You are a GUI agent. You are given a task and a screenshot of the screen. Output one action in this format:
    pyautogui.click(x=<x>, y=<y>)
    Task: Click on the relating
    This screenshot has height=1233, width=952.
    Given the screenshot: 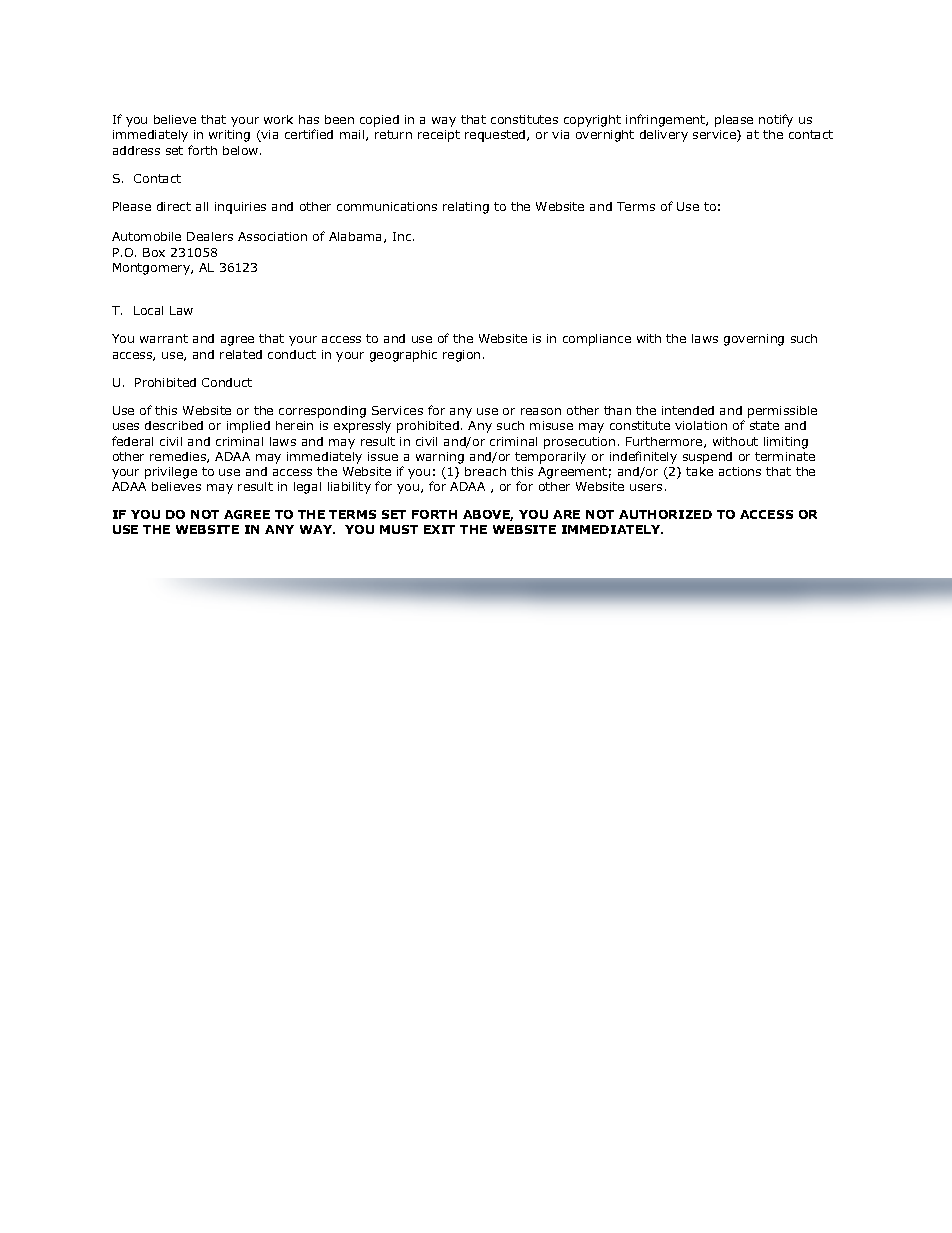 What is the action you would take?
    pyautogui.click(x=466, y=208)
